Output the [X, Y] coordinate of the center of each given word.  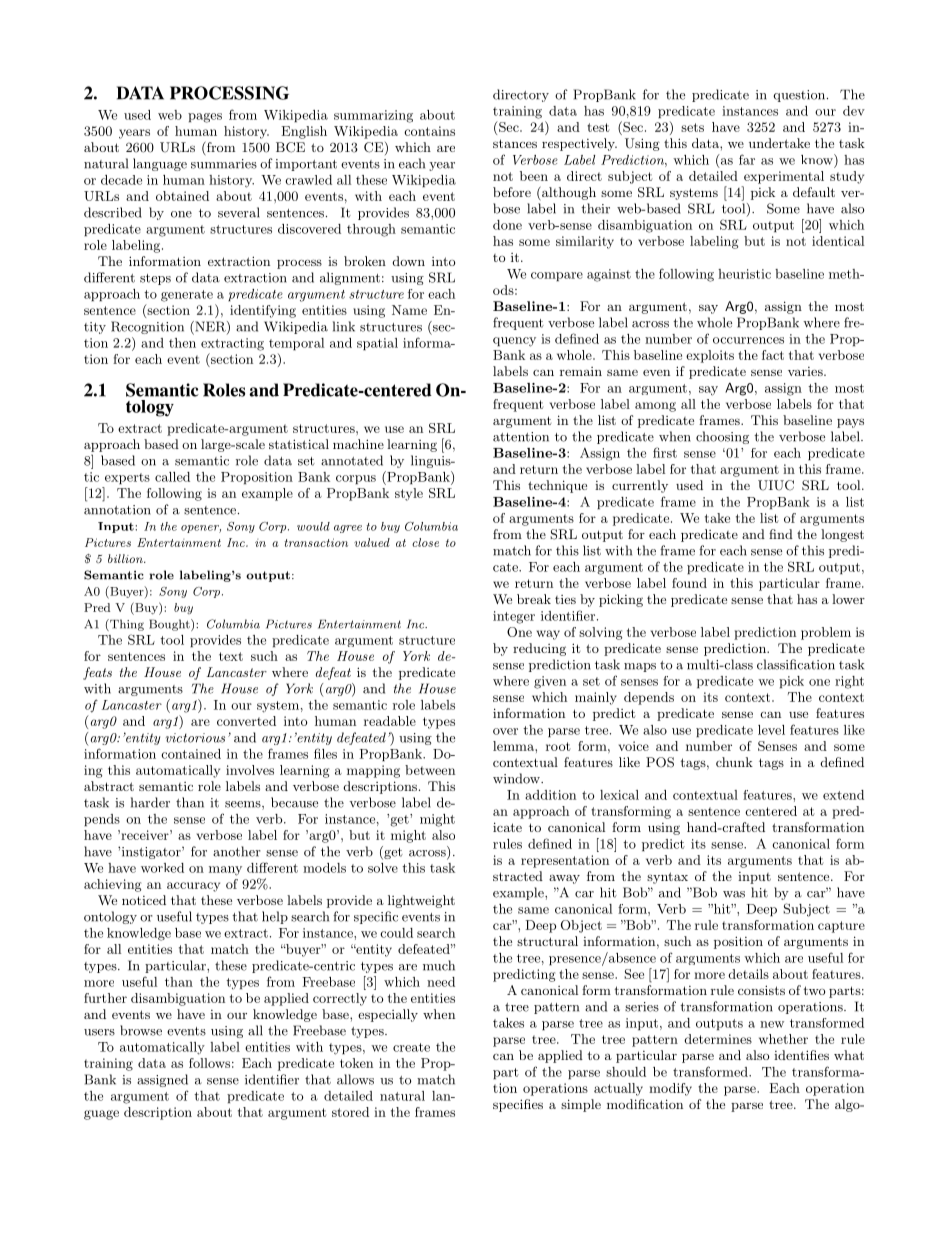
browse [141, 1030]
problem [826, 633]
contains [429, 131]
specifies [518, 1105]
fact [773, 355]
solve [383, 868]
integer [514, 617]
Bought [170, 625]
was [734, 894]
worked [162, 868]
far [747, 159]
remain [581, 371]
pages [205, 118]
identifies [801, 1055]
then [182, 343]
